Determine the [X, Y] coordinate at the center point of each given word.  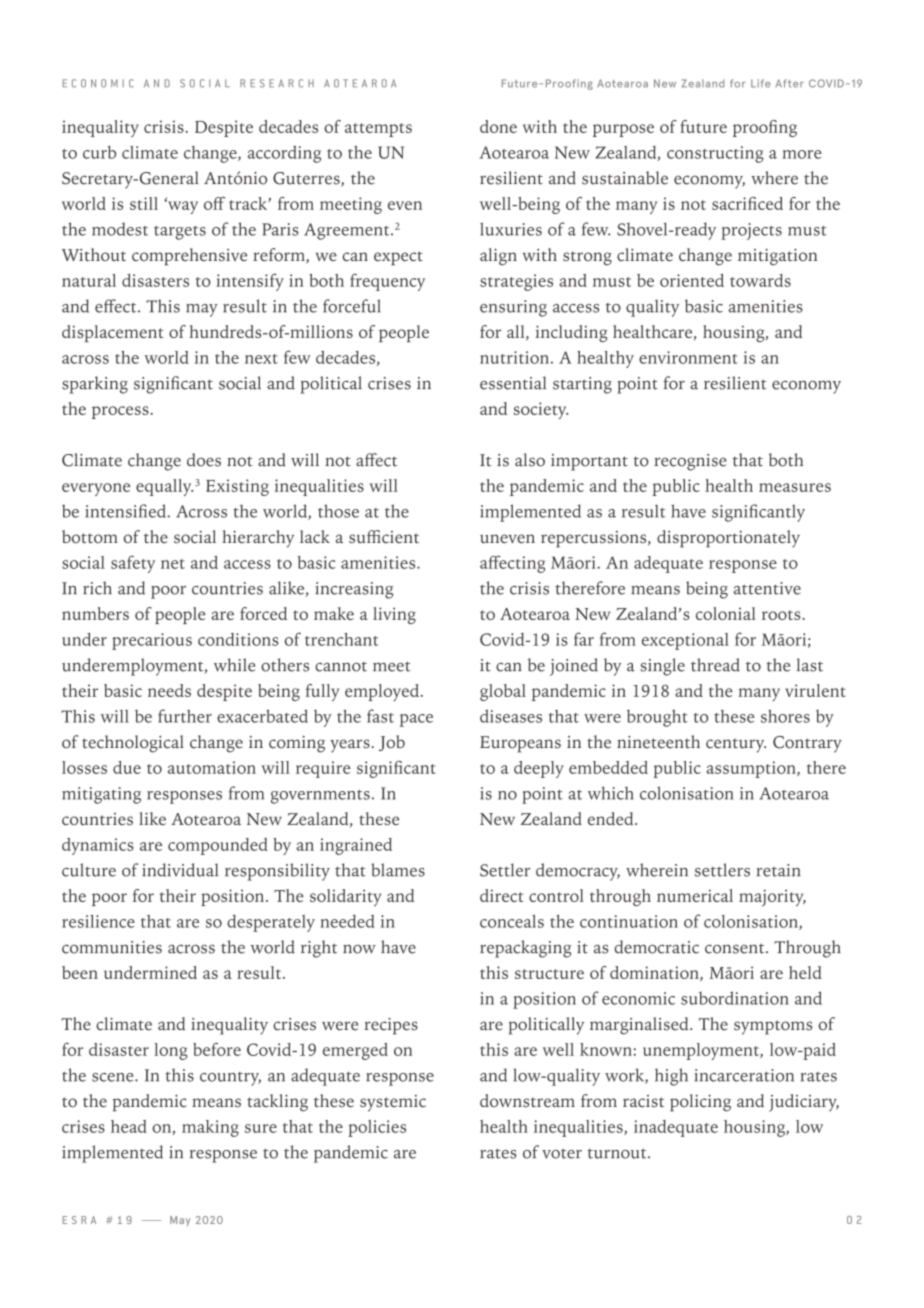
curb [99, 152]
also [530, 460]
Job [392, 743]
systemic [393, 1103]
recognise [690, 462]
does [204, 460]
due [127, 767]
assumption [752, 769]
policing [700, 1103]
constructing [715, 154]
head [129, 1126]
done [498, 126]
